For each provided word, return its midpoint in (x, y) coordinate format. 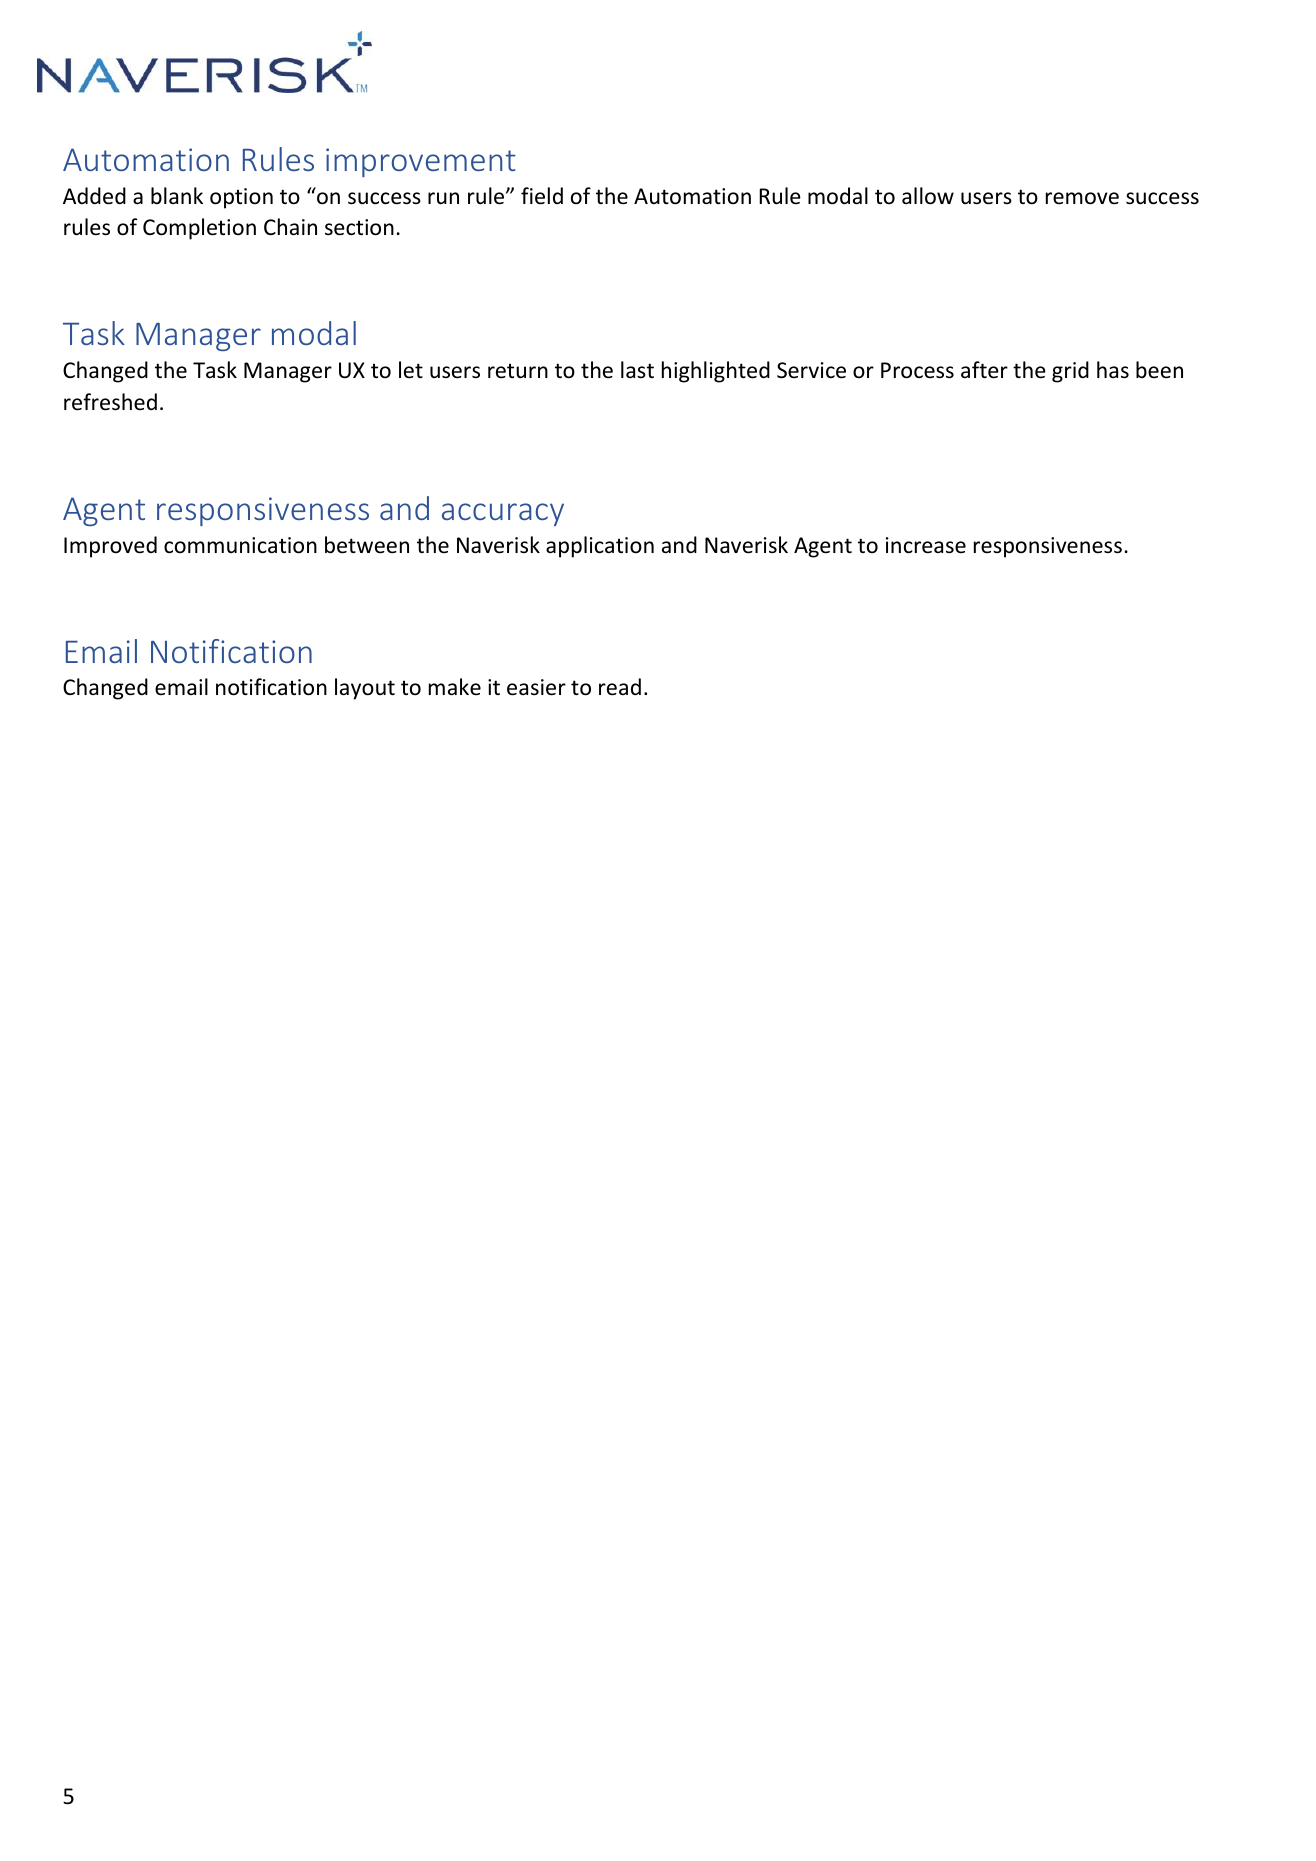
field (542, 196)
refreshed (110, 402)
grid (1070, 372)
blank (177, 195)
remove (1082, 198)
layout (365, 689)
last (637, 369)
